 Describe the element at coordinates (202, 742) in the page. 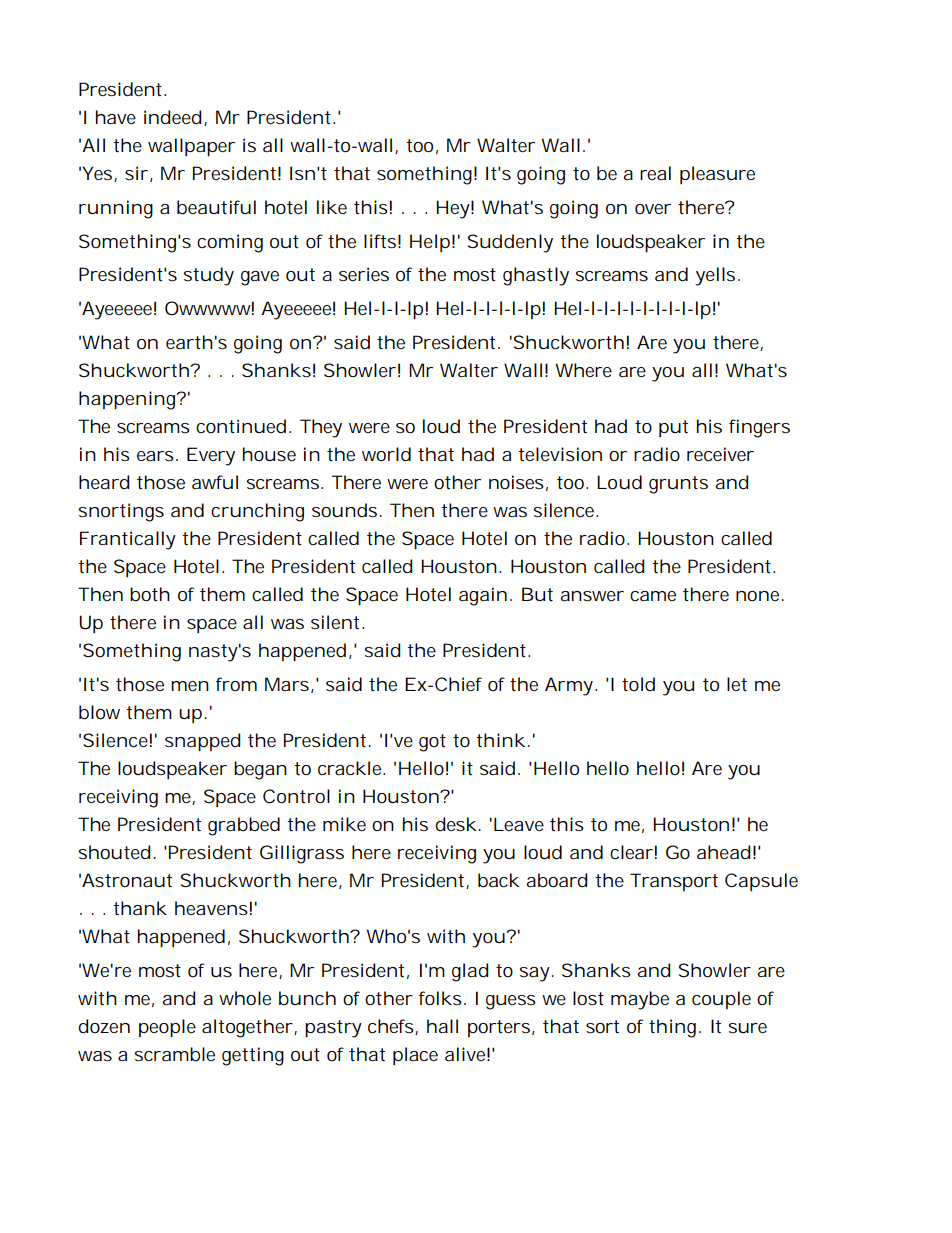

I see `snapped` at that location.
